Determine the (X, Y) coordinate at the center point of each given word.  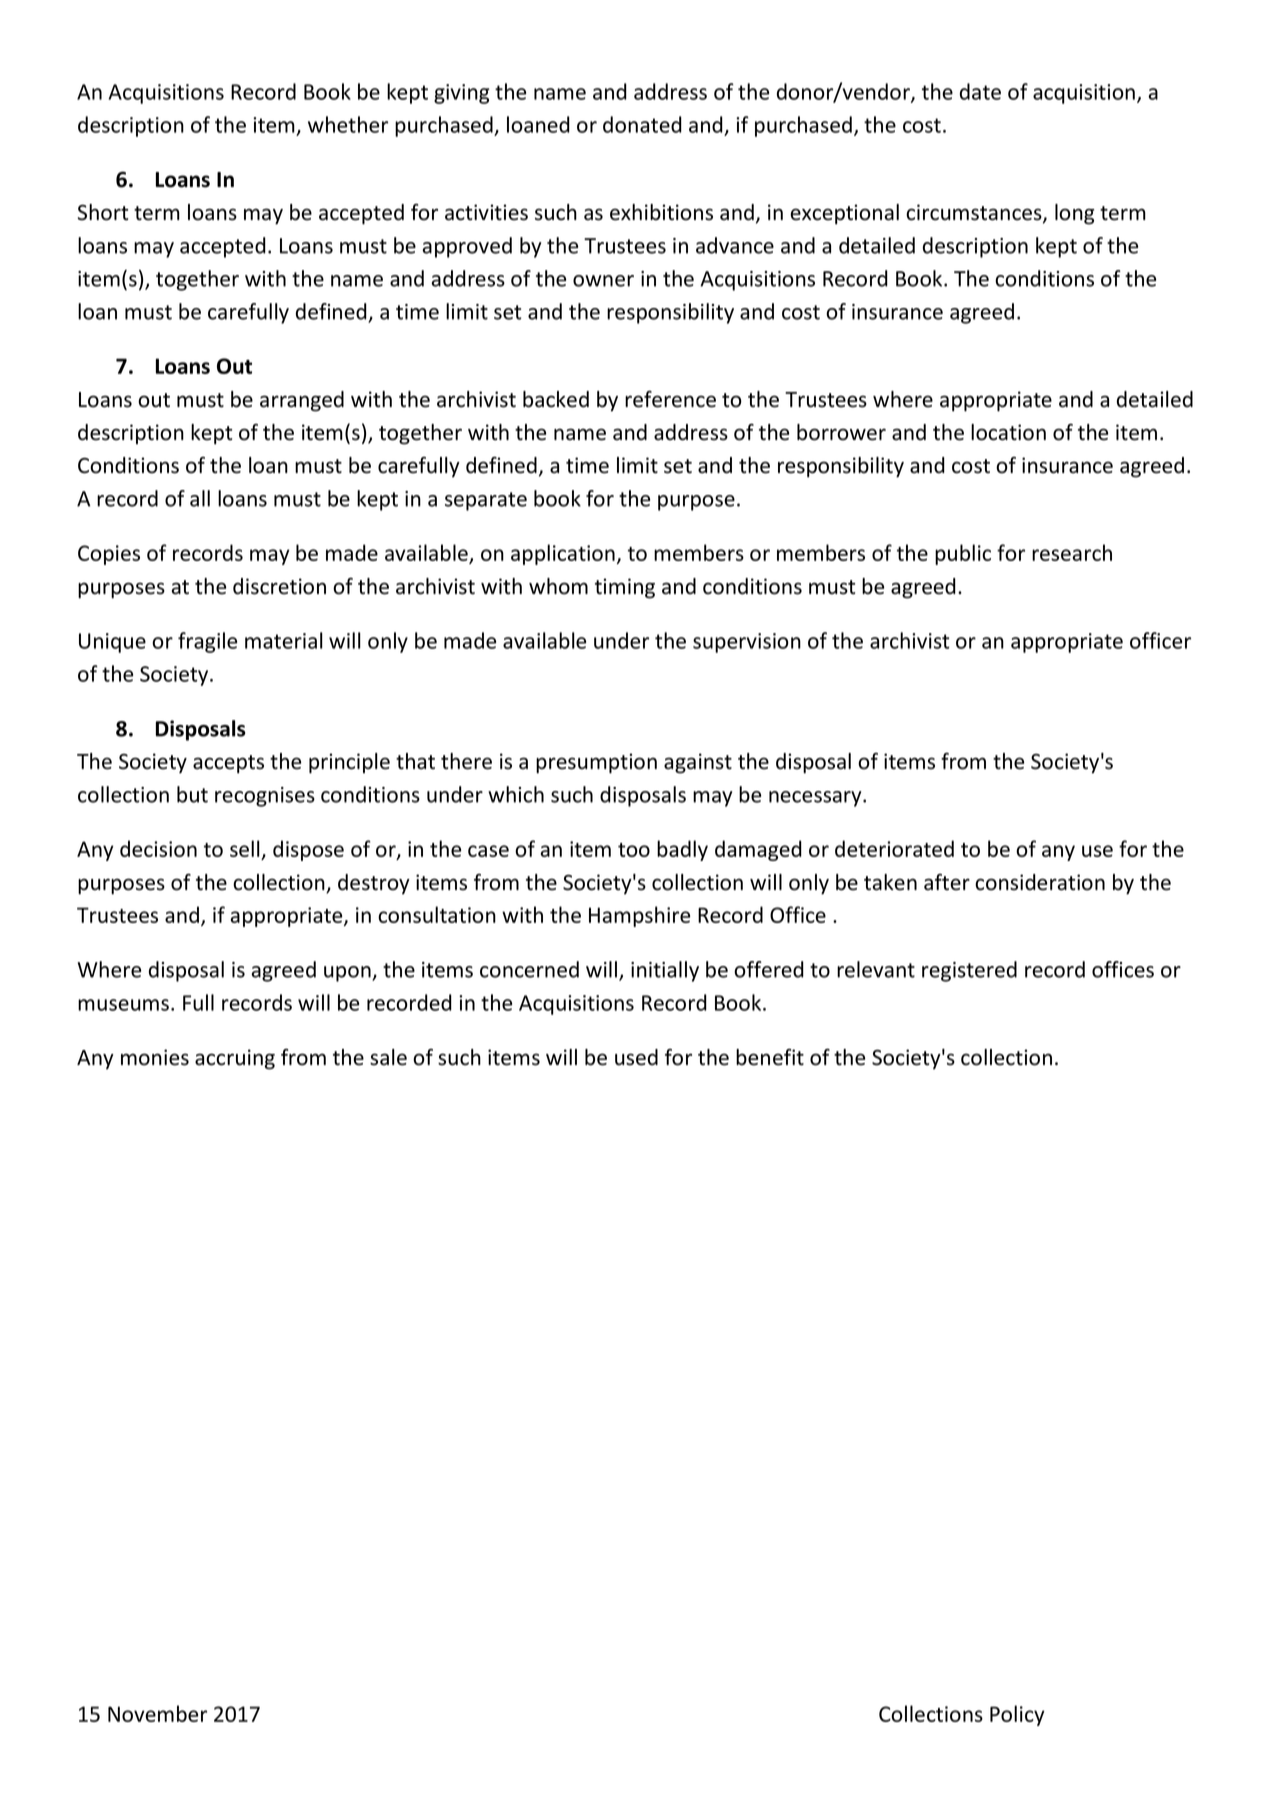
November (157, 1713)
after (947, 882)
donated (642, 124)
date (980, 91)
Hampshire (639, 916)
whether (348, 124)
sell (246, 850)
